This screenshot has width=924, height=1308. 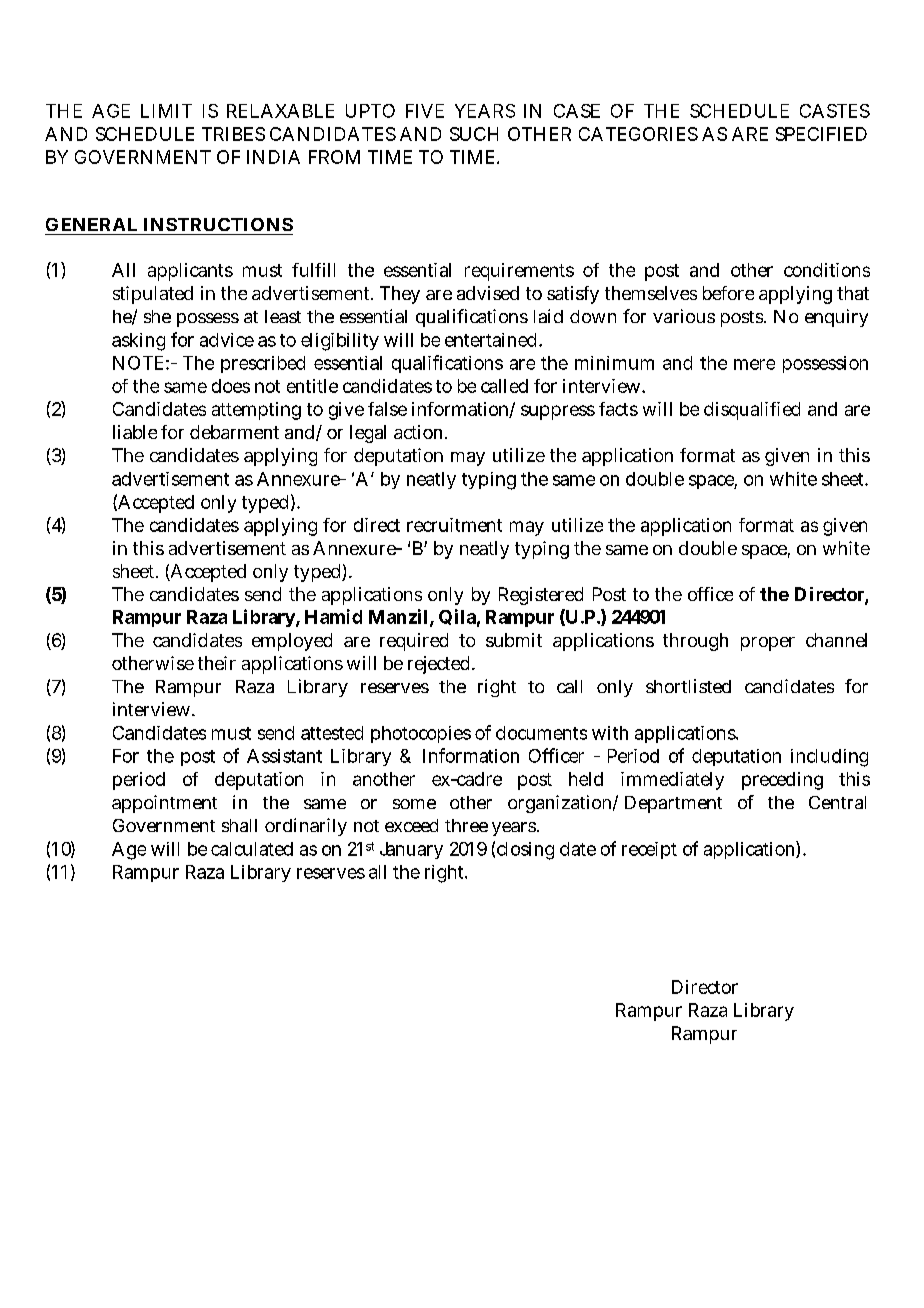 I want to click on disqualified, so click(x=752, y=411).
